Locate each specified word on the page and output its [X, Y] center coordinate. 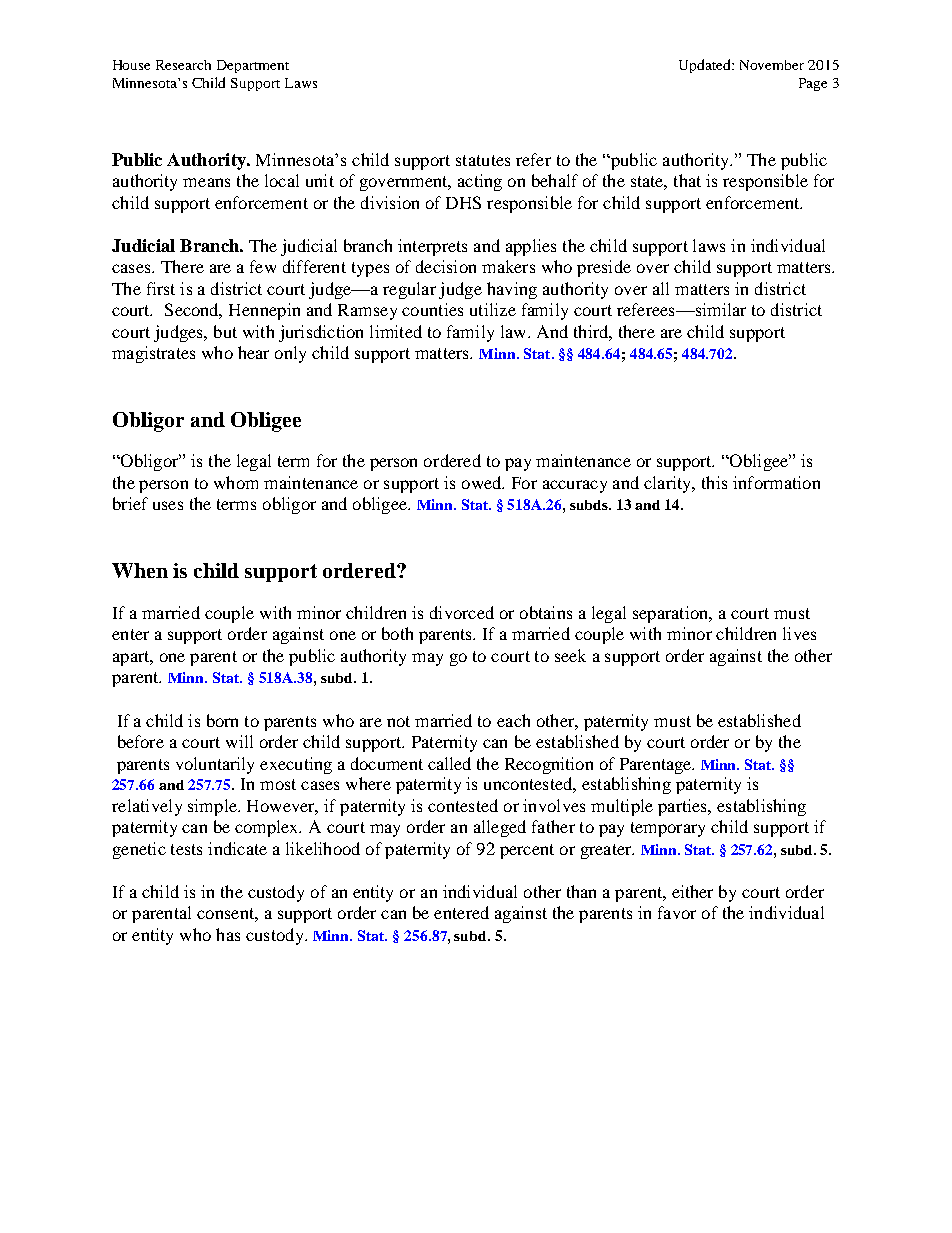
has [228, 934]
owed [483, 482]
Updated [706, 66]
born [222, 720]
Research [183, 65]
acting [480, 182]
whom [236, 482]
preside [604, 268]
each [513, 720]
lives [799, 633]
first [161, 288]
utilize [493, 309]
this [714, 482]
